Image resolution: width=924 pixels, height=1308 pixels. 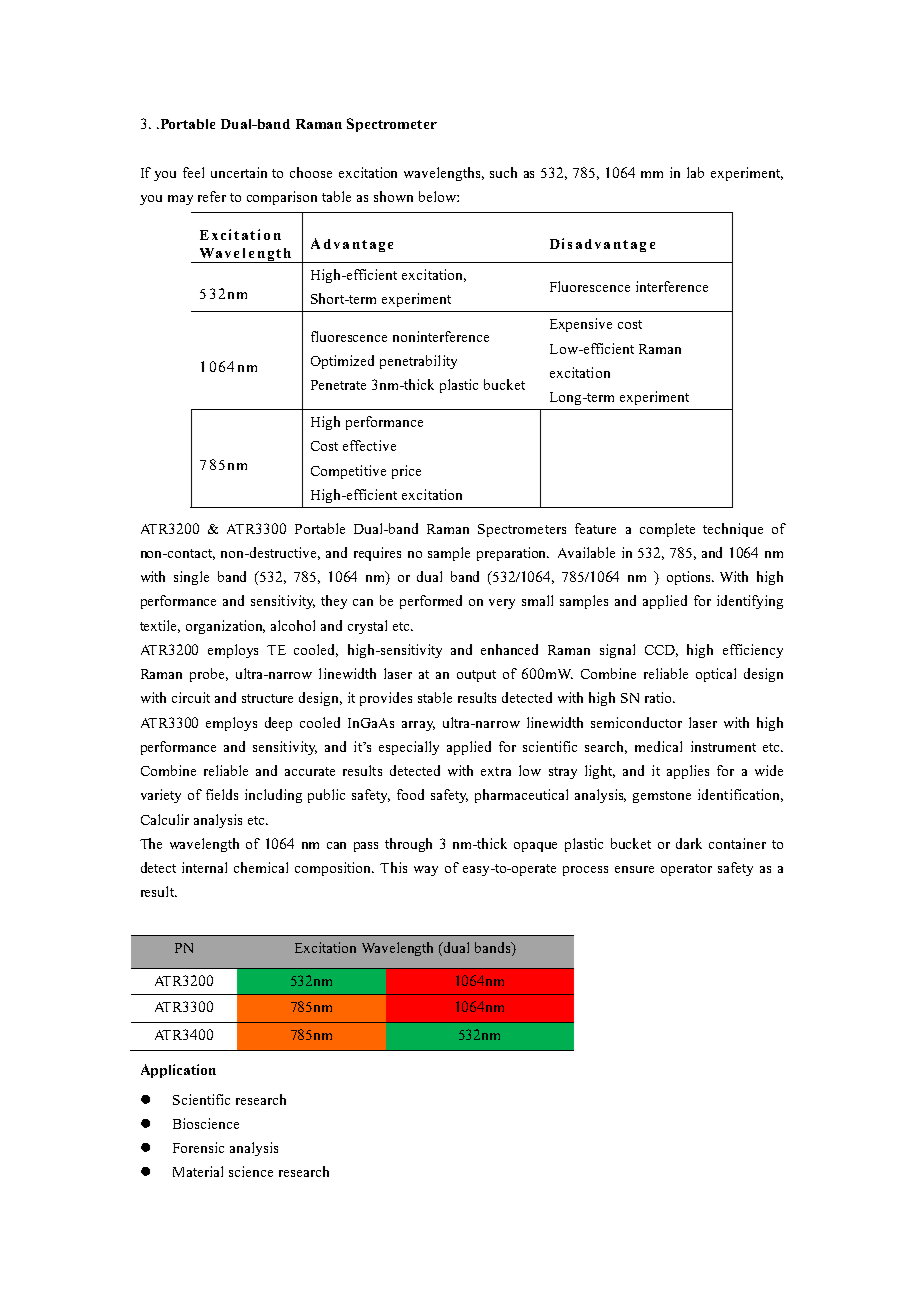 I want to click on Expensive, so click(x=581, y=325).
